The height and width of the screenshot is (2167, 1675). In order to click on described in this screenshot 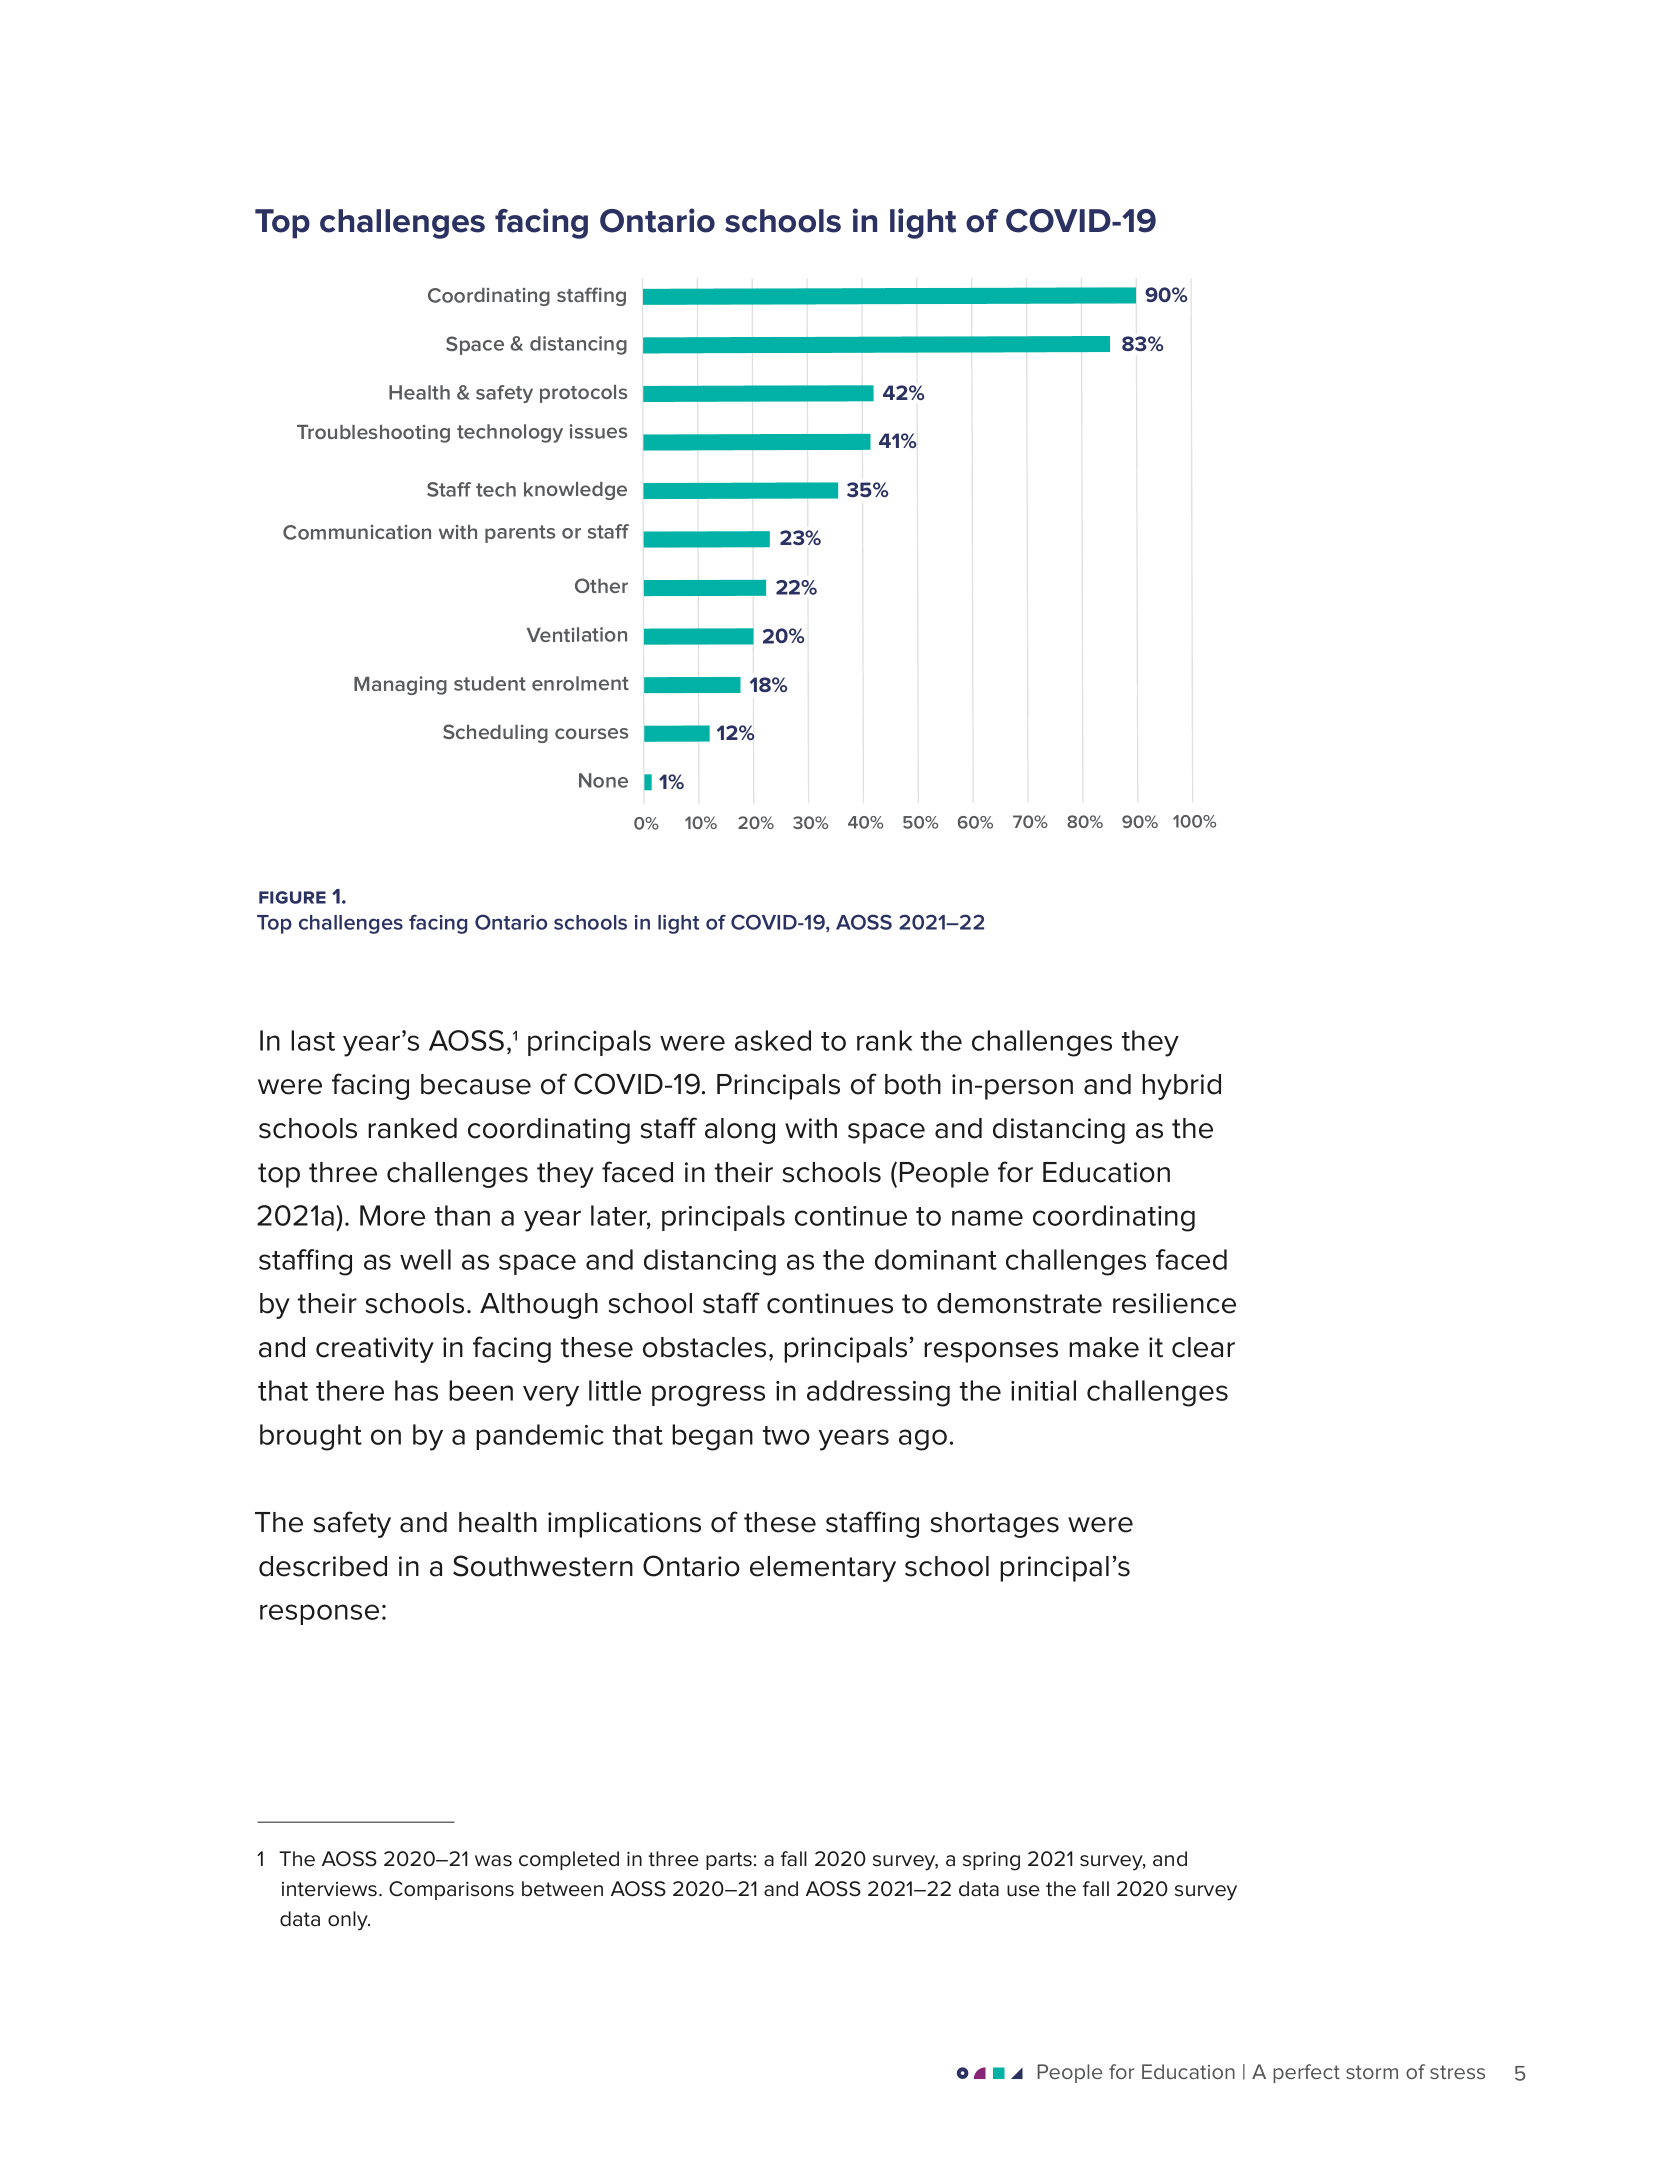, I will do `click(323, 1566)`.
